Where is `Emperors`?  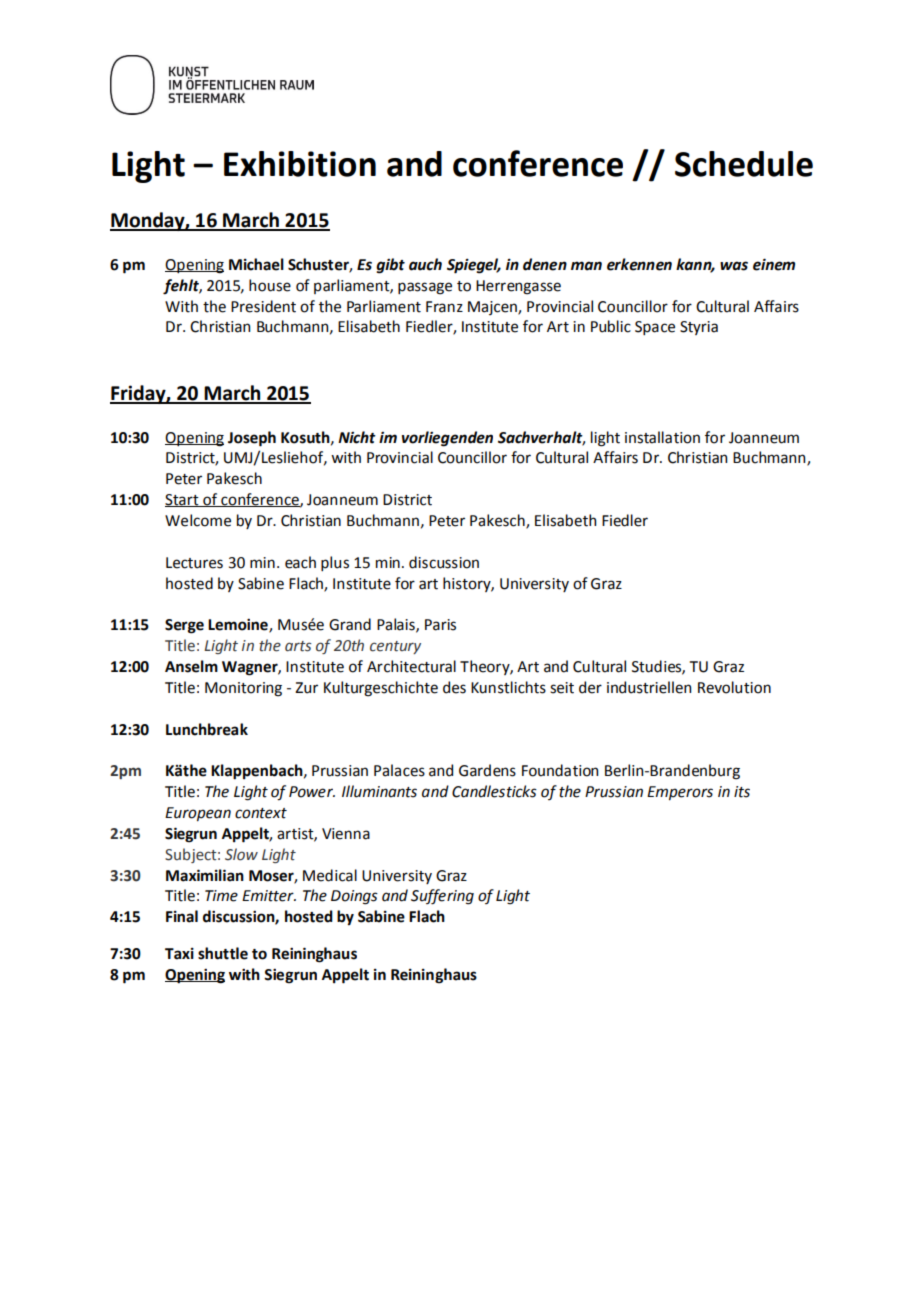 Emperors is located at coordinates (680, 793).
